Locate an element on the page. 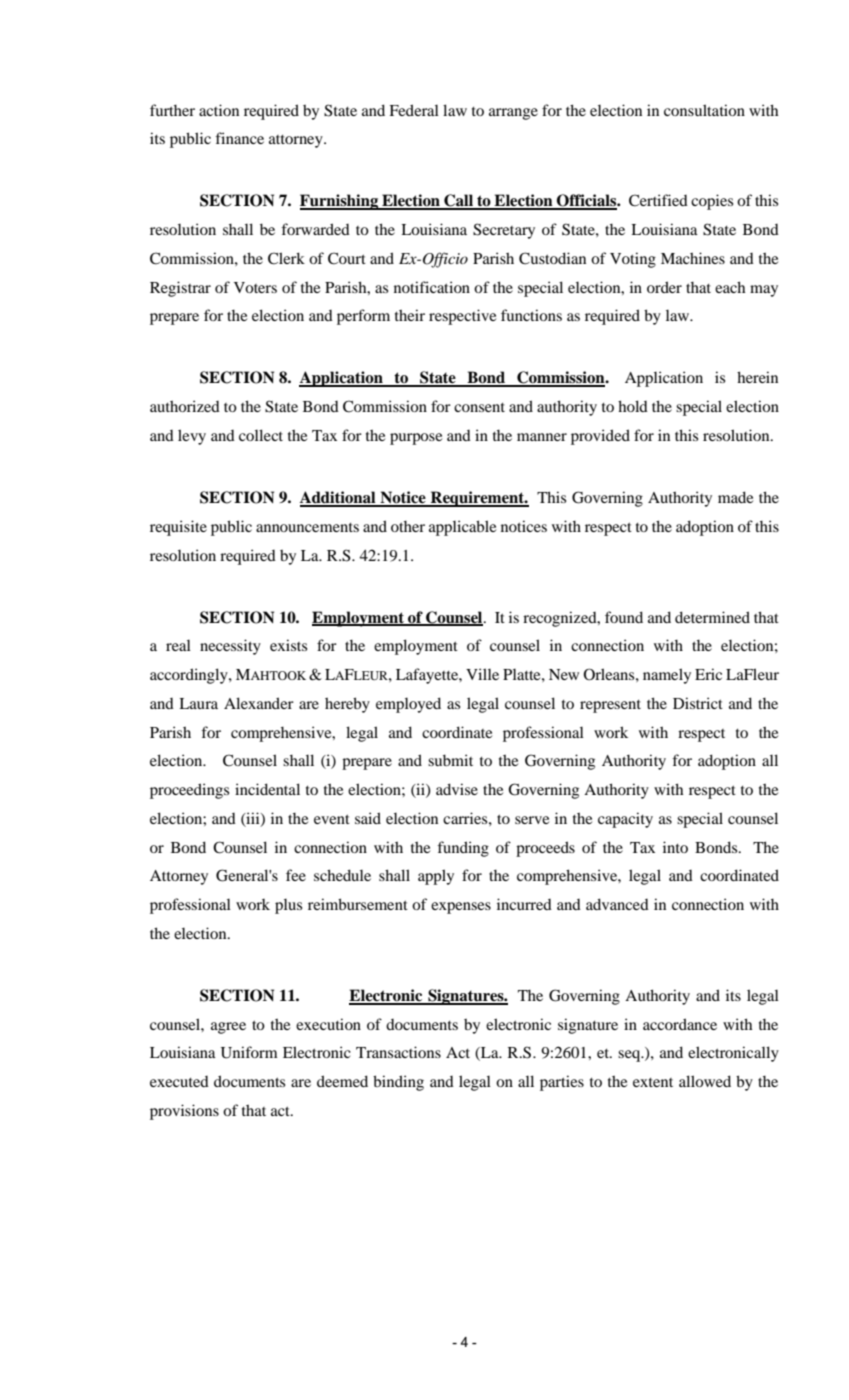  into is located at coordinates (675, 847).
